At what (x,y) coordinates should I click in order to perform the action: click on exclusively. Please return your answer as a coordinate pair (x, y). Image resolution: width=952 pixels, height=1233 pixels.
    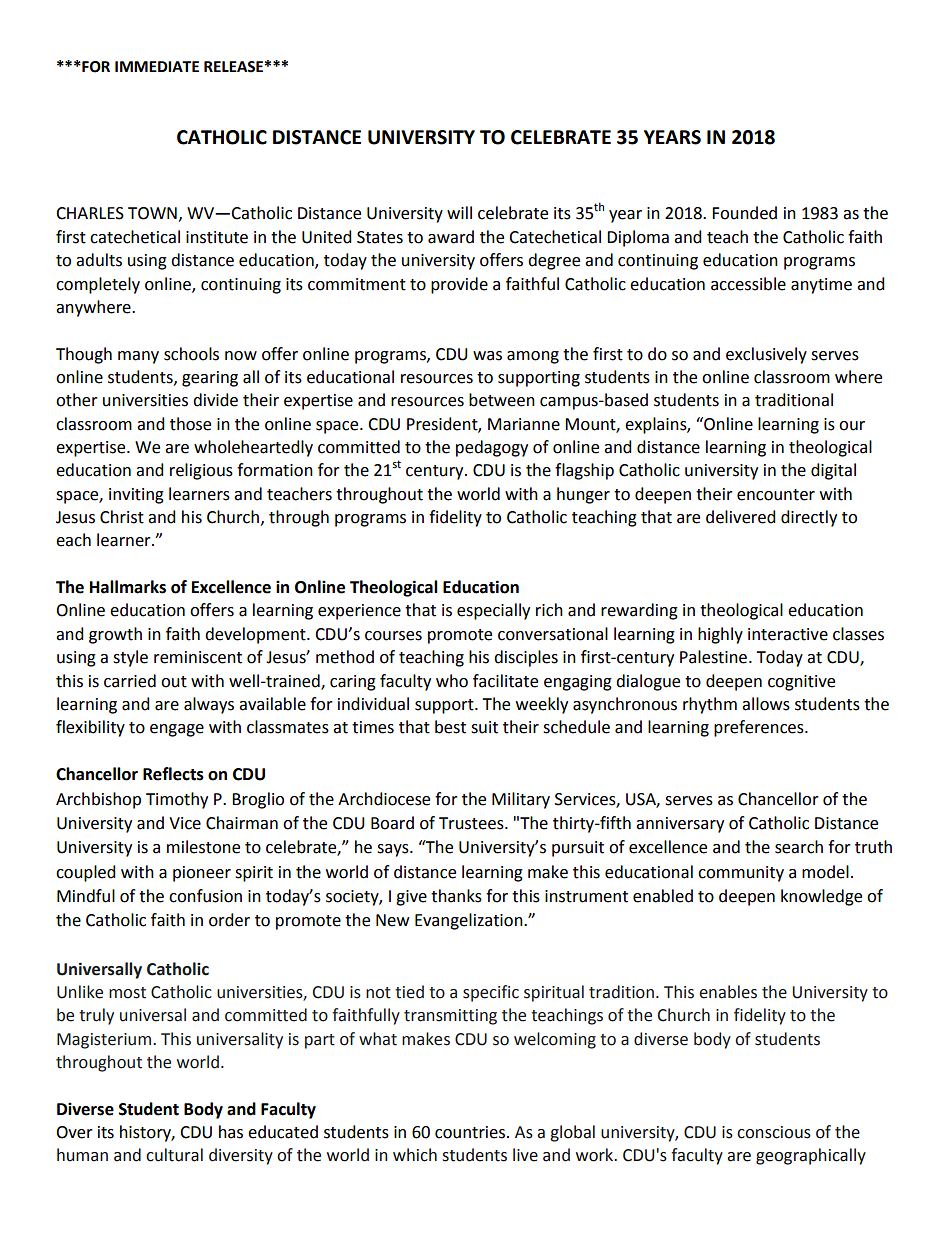
    Looking at the image, I should click on (766, 355).
